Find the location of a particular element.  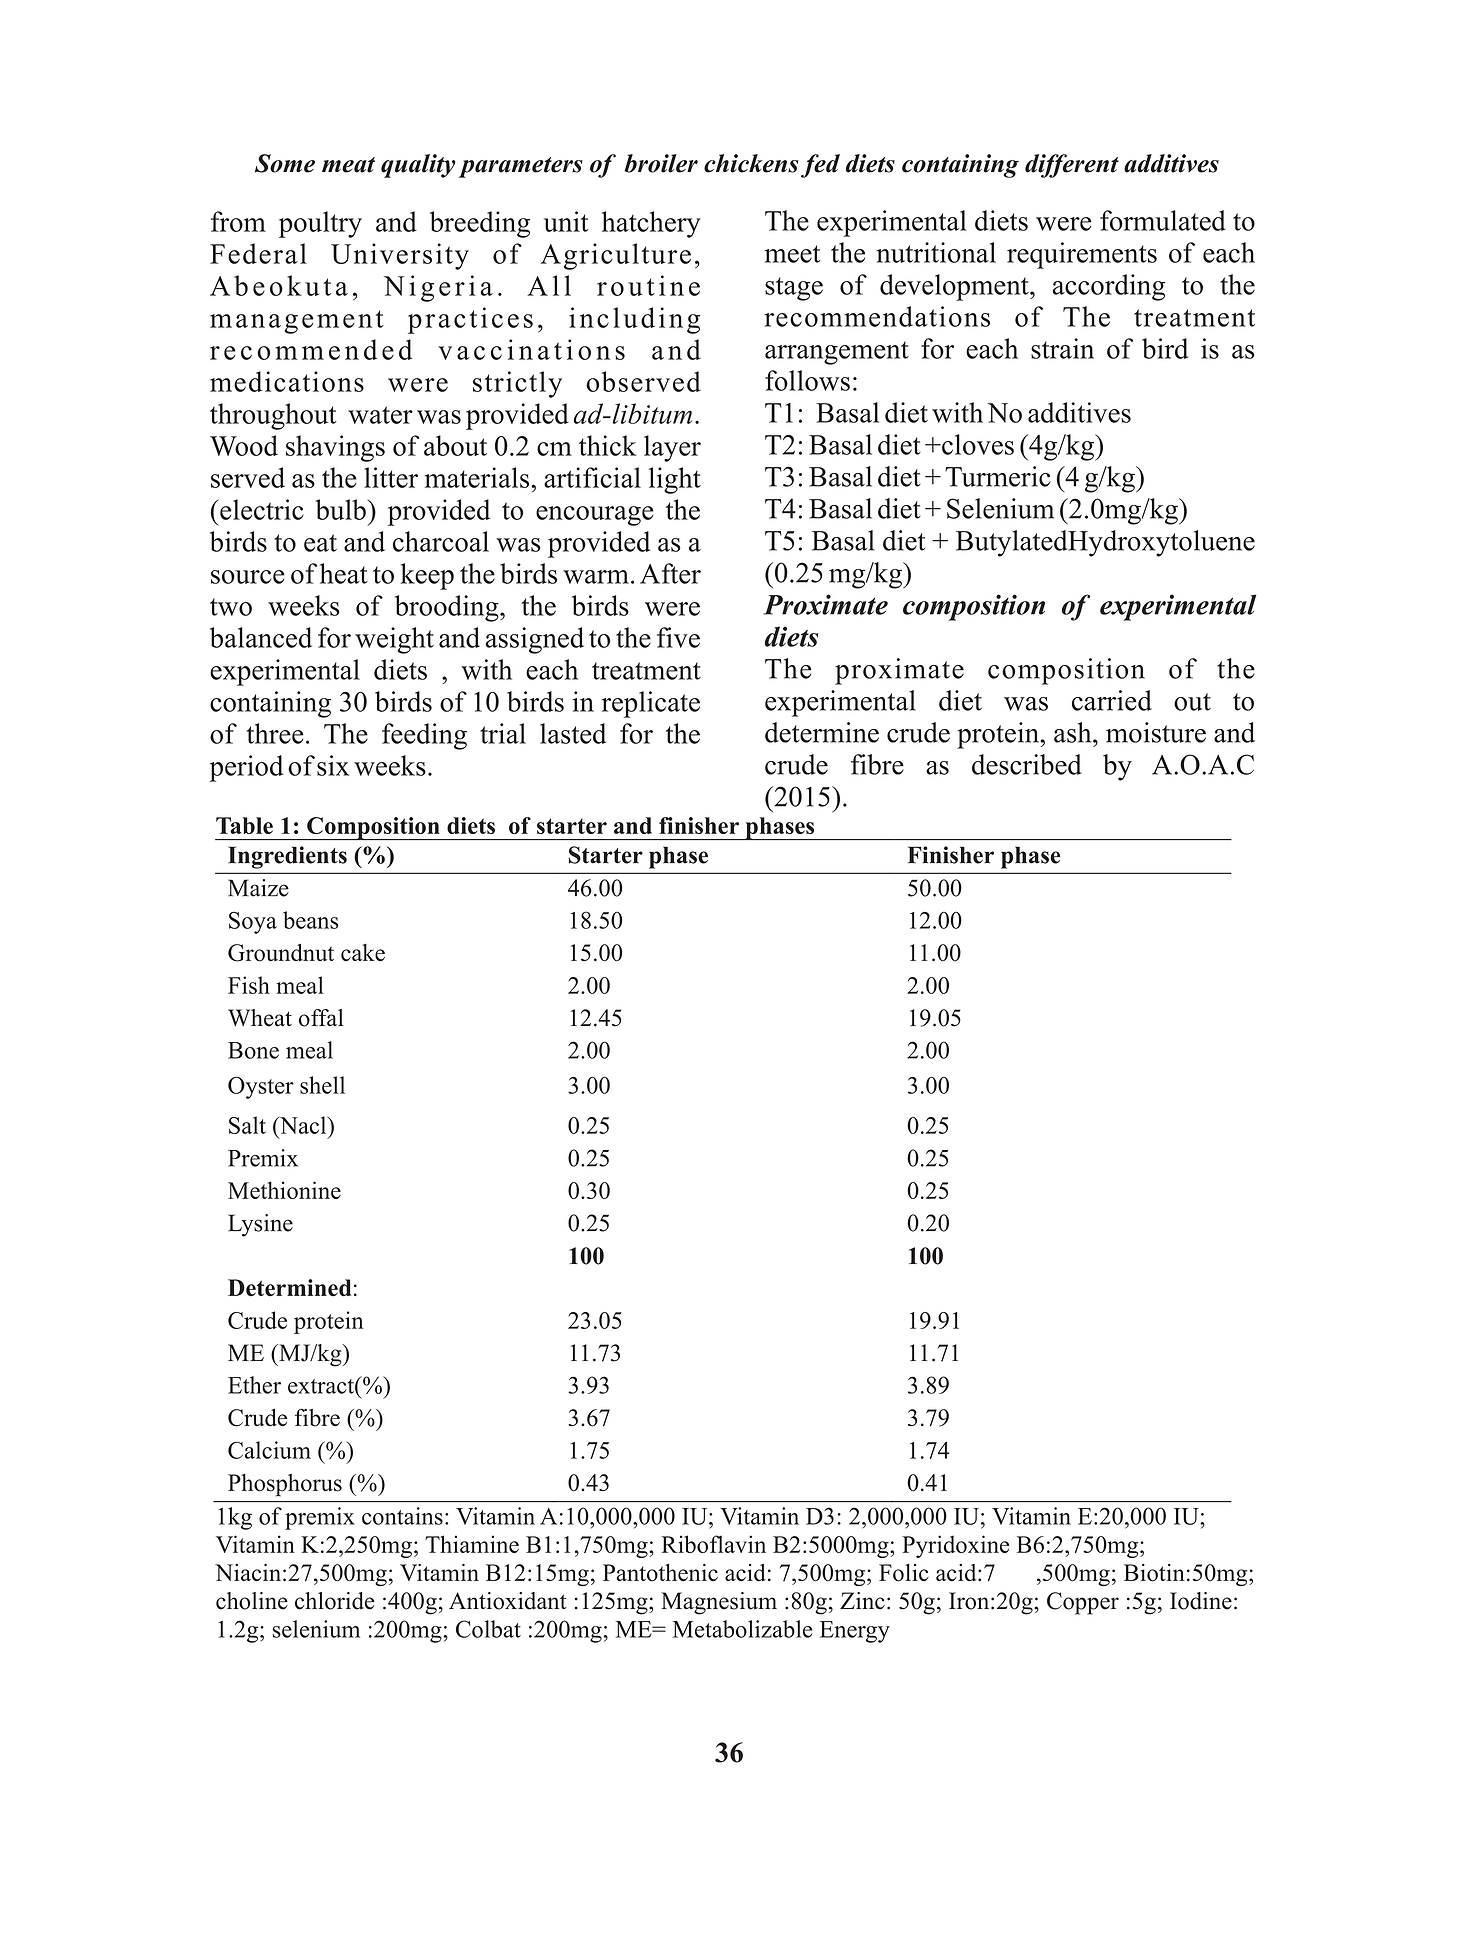

beans is located at coordinates (311, 920).
